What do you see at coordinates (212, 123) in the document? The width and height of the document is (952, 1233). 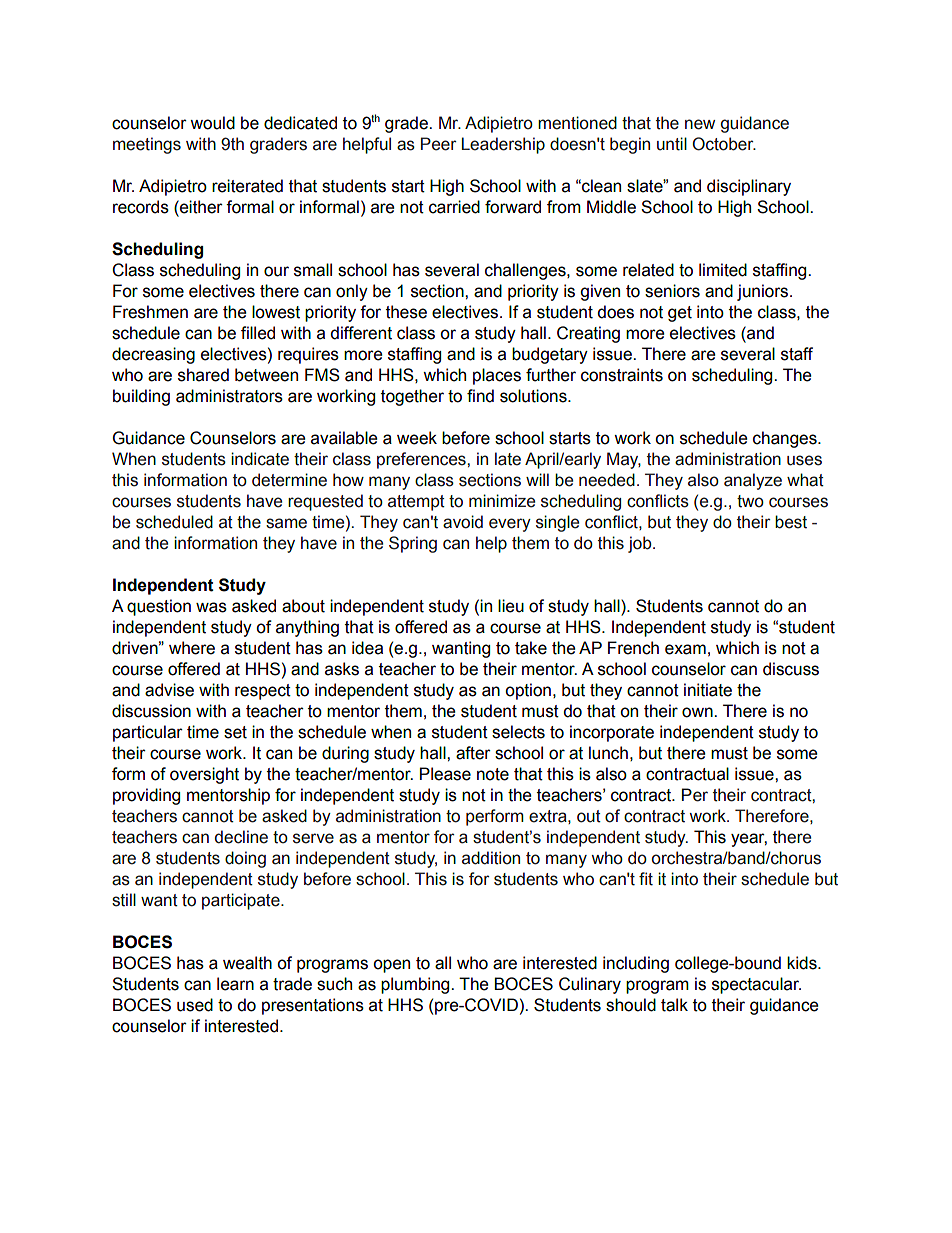 I see `would` at bounding box center [212, 123].
